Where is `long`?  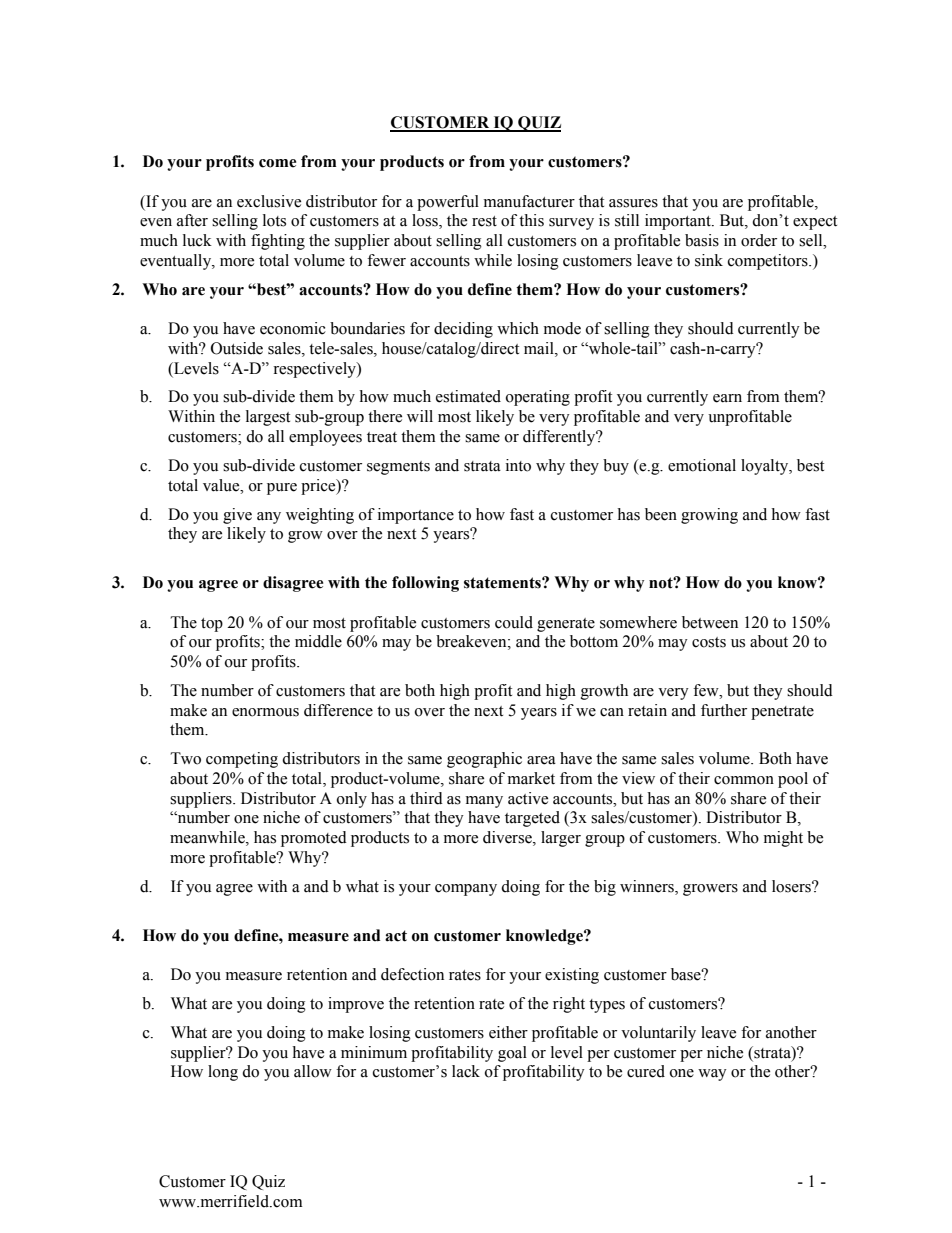 long is located at coordinates (223, 1073).
